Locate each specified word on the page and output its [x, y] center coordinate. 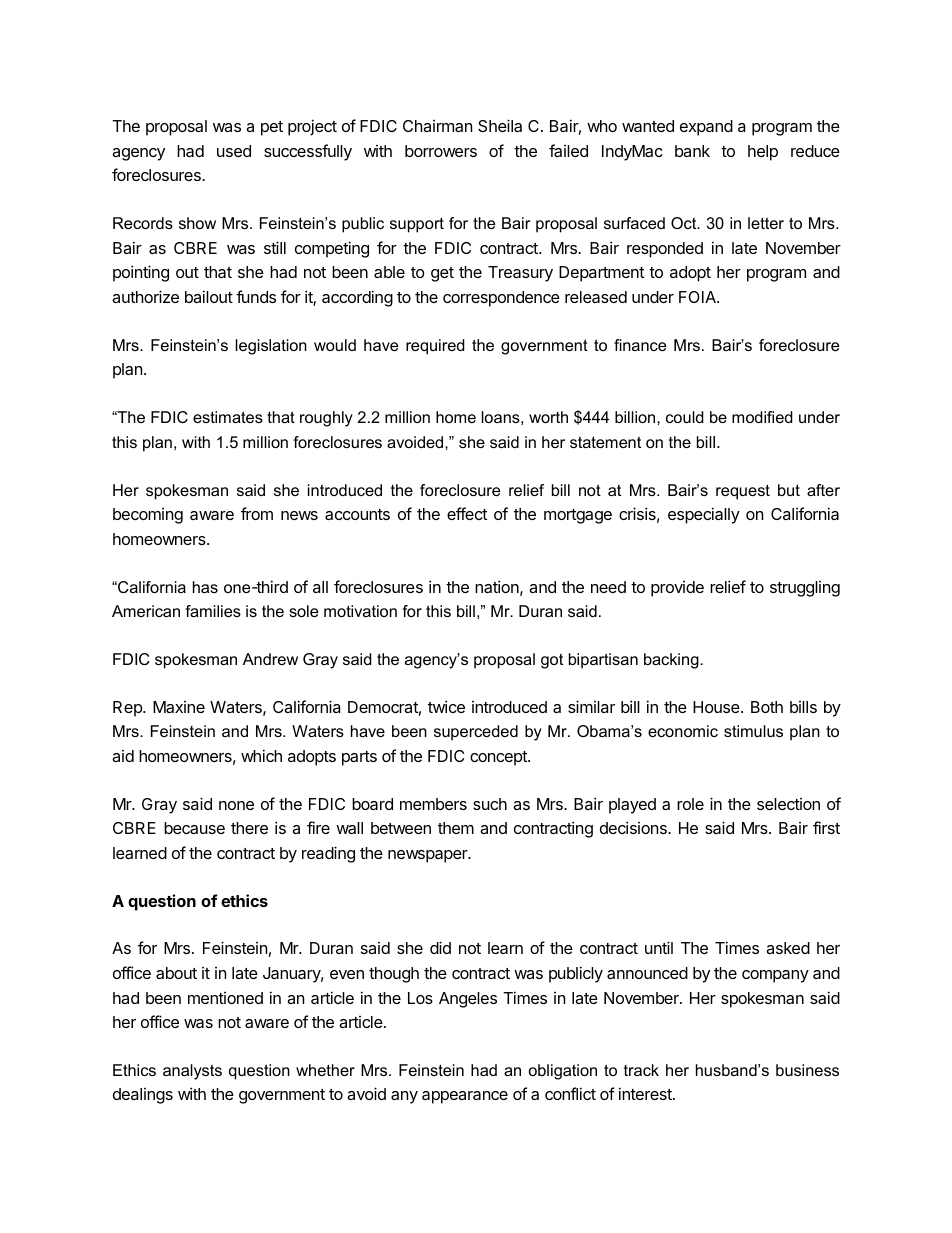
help [763, 153]
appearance [465, 1097]
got [552, 661]
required [435, 347]
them [456, 828]
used [234, 151]
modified [762, 417]
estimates [228, 417]
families [213, 611]
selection [788, 804]
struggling [805, 589]
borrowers [441, 151]
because [194, 828]
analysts [192, 1072]
